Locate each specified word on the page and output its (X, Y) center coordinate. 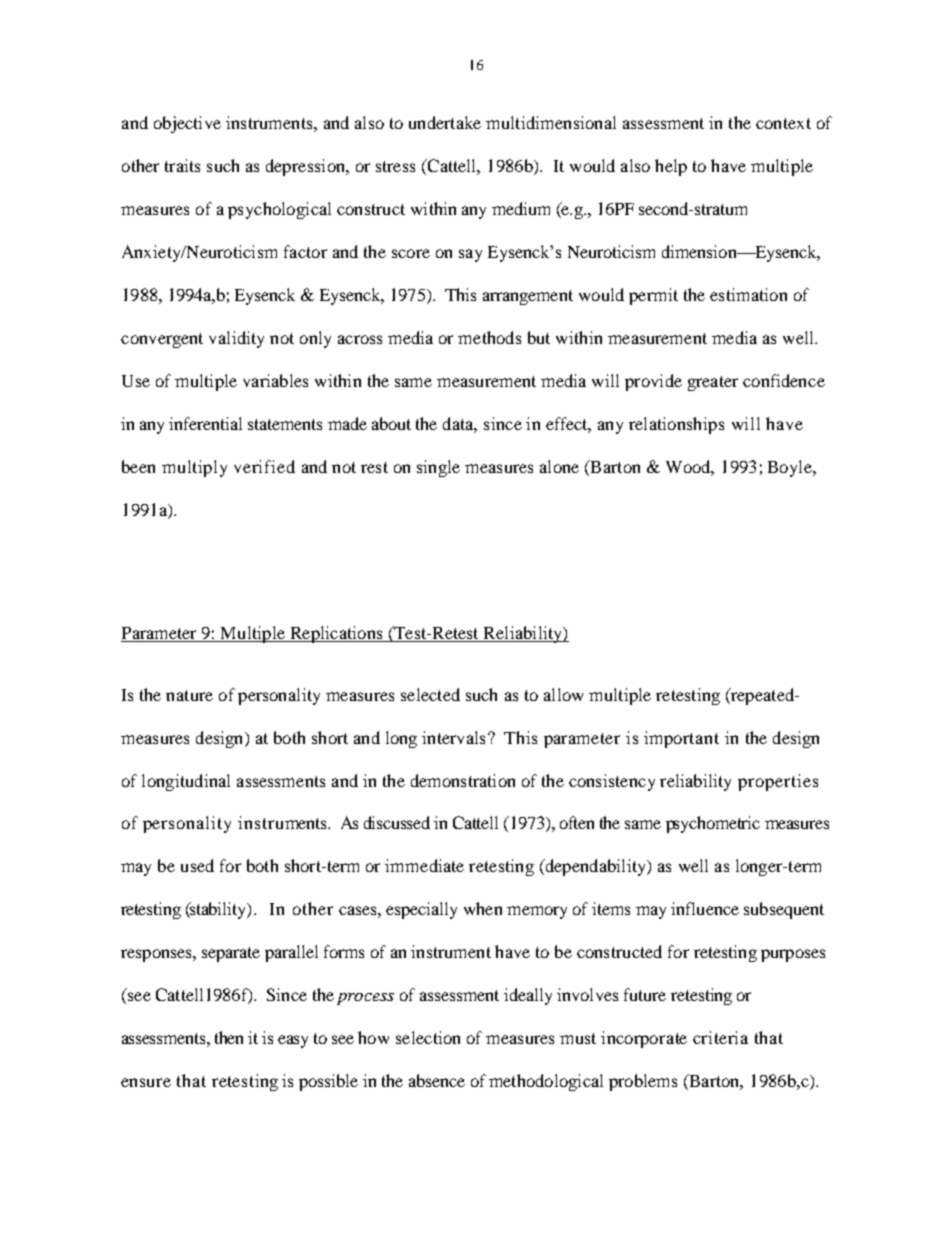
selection (428, 1037)
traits (182, 165)
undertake (445, 122)
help (671, 167)
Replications (336, 634)
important (681, 739)
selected (430, 694)
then (229, 1037)
